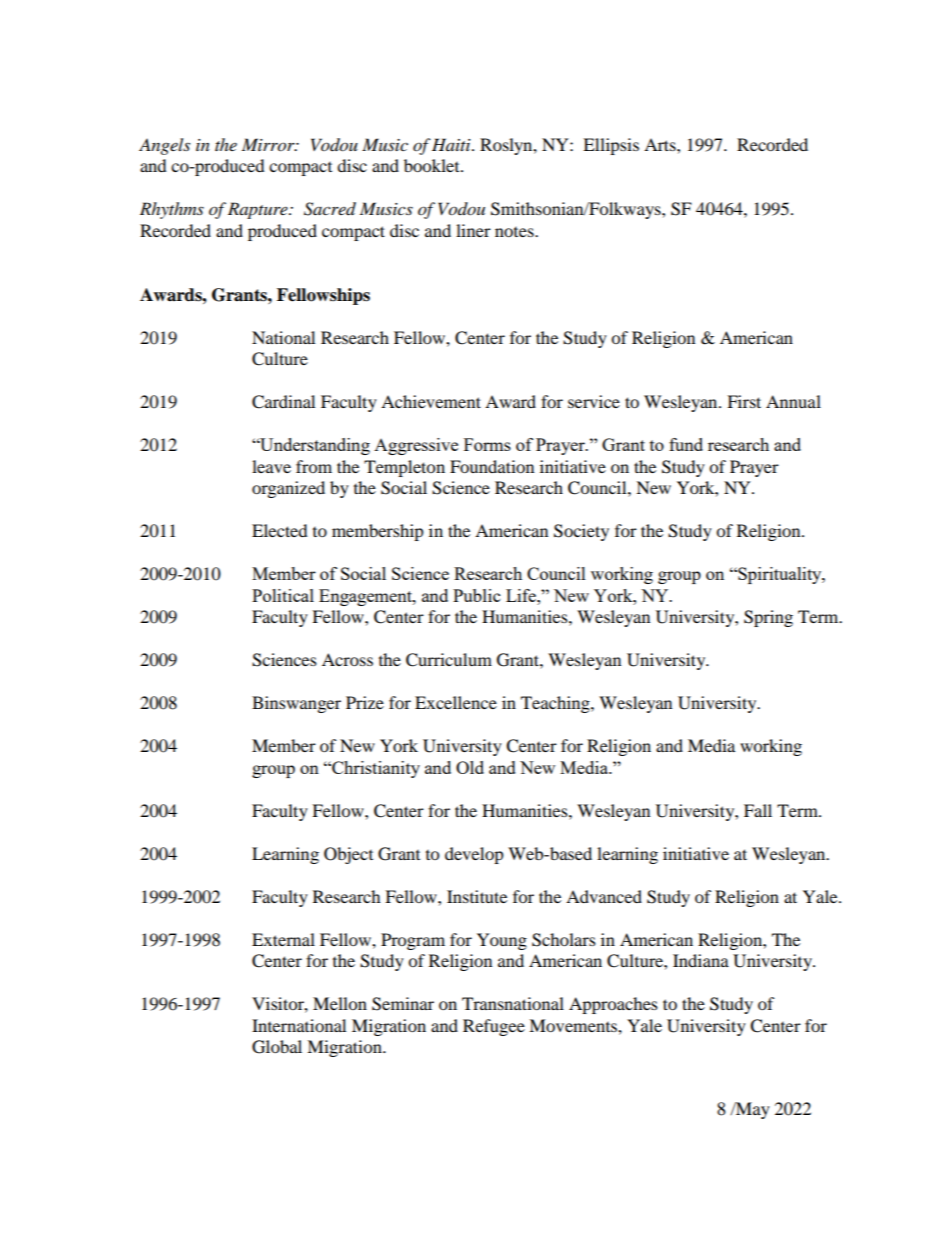 The width and height of the screenshot is (952, 1233). Describe the element at coordinates (476, 595) in the screenshot. I see `Public` at that location.
